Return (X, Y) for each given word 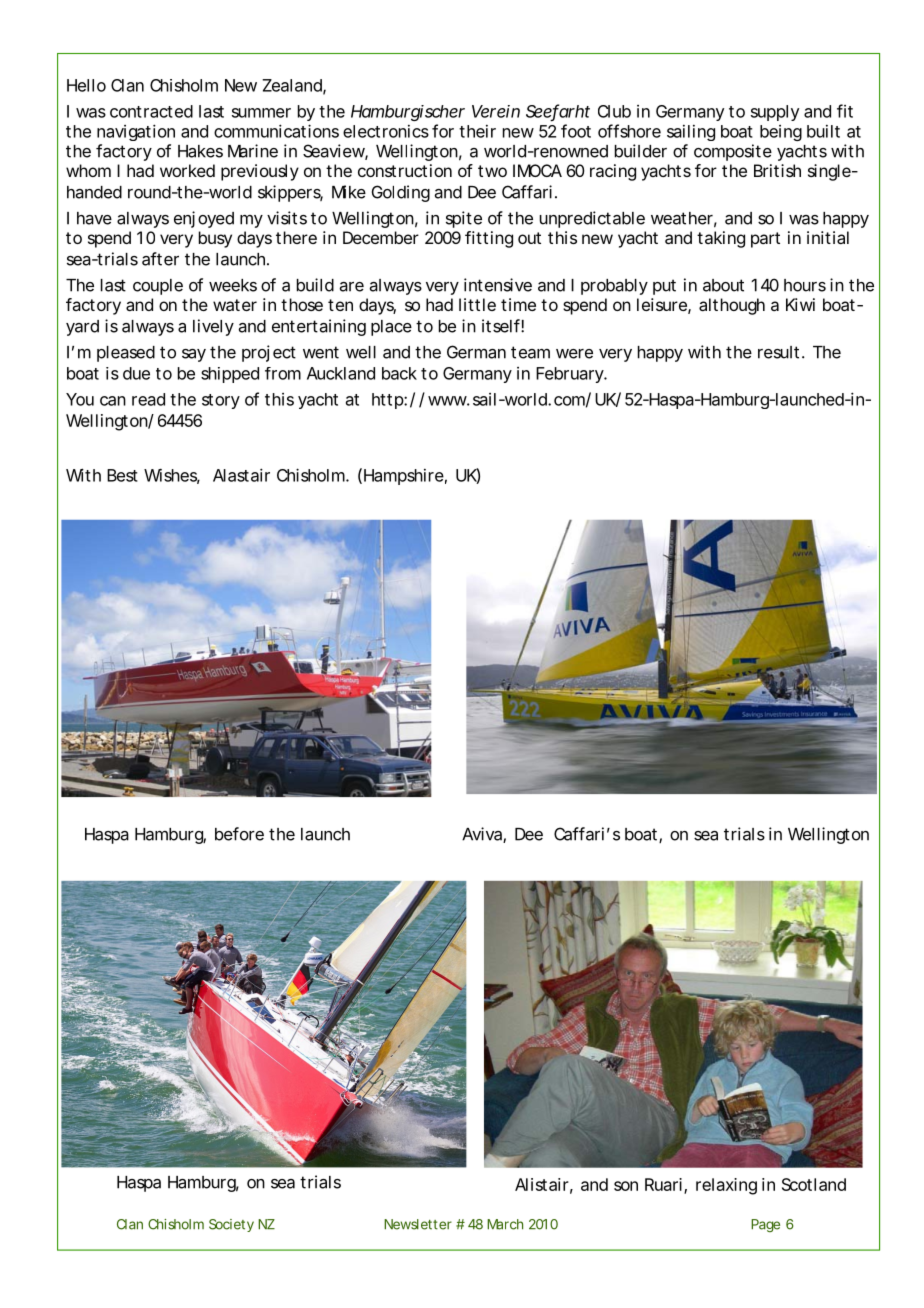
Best (122, 475)
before (239, 834)
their (477, 131)
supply (775, 113)
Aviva (483, 835)
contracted (151, 111)
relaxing (726, 1186)
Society (231, 1225)
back (399, 373)
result (778, 352)
